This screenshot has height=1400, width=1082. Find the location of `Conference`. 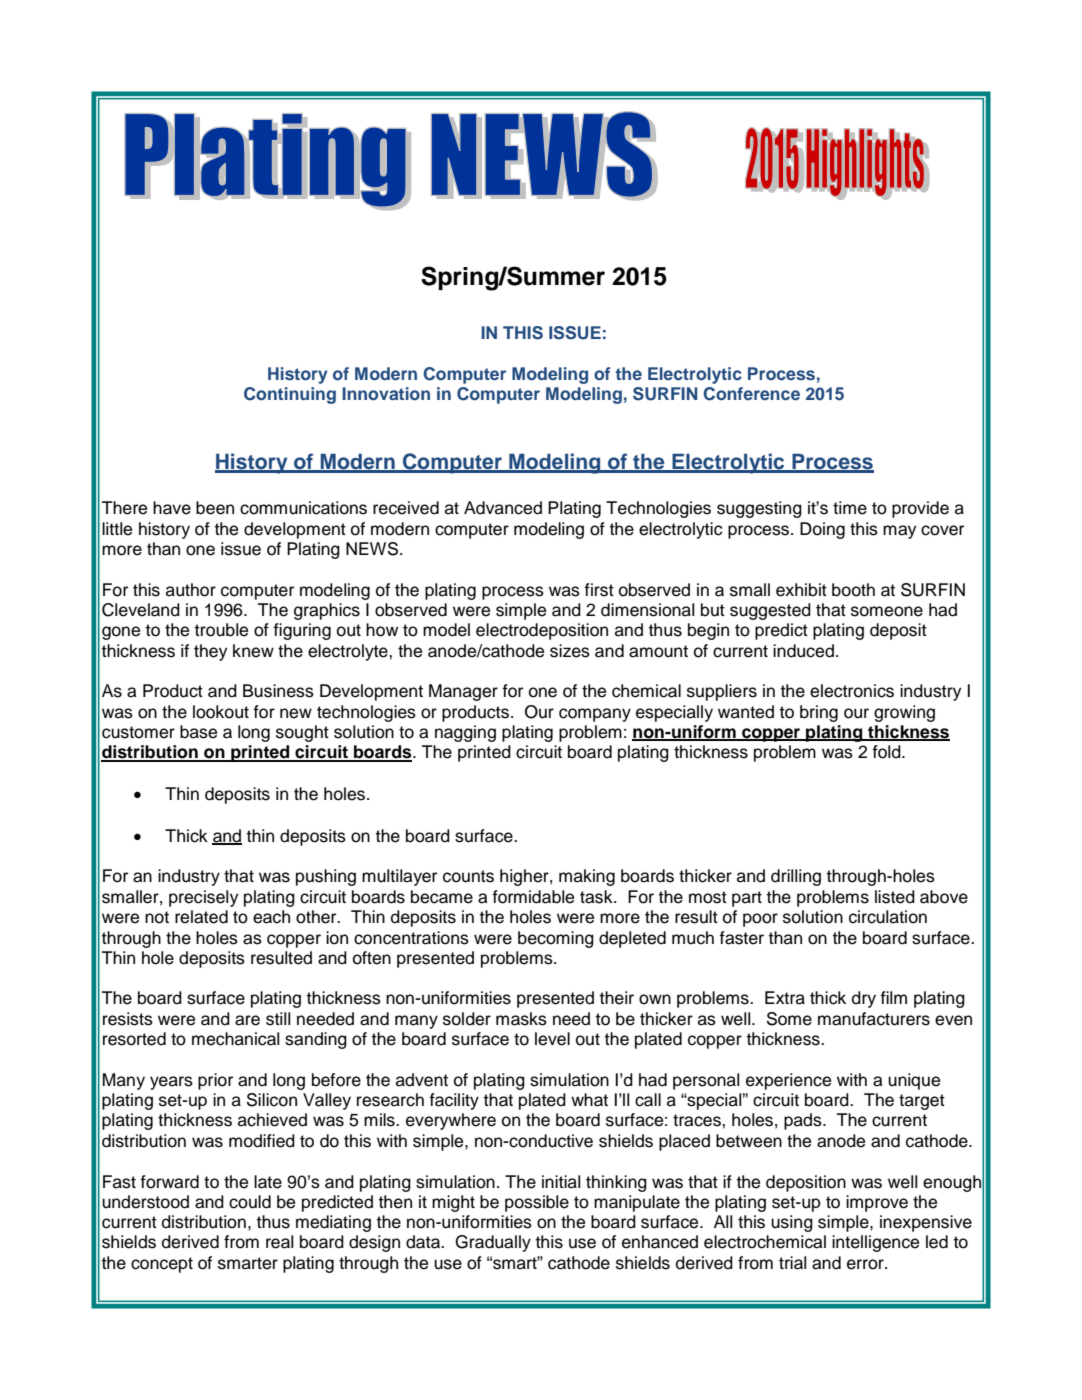

Conference is located at coordinates (751, 394).
